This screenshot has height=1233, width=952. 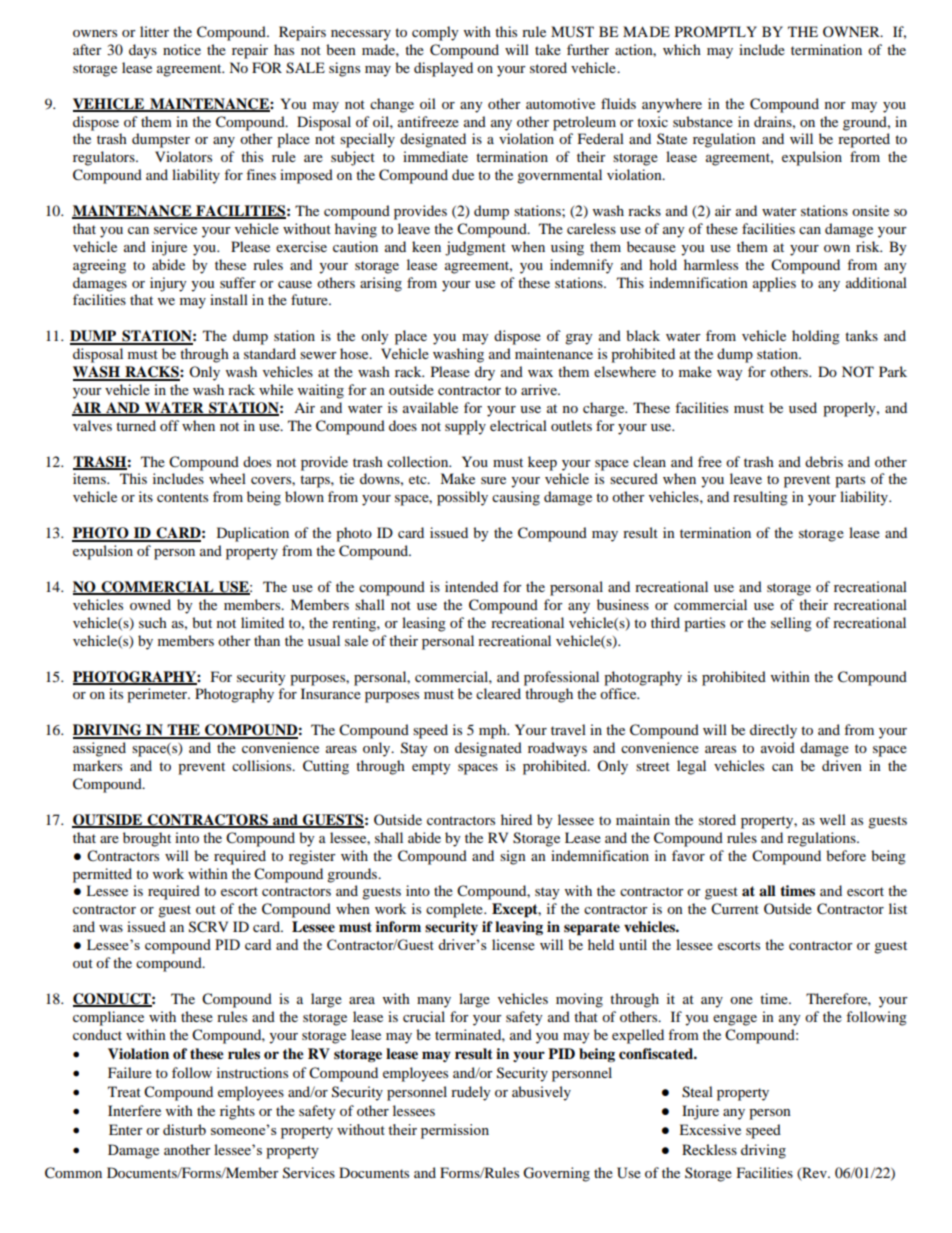 What do you see at coordinates (182, 49) in the screenshot?
I see `notice` at bounding box center [182, 49].
